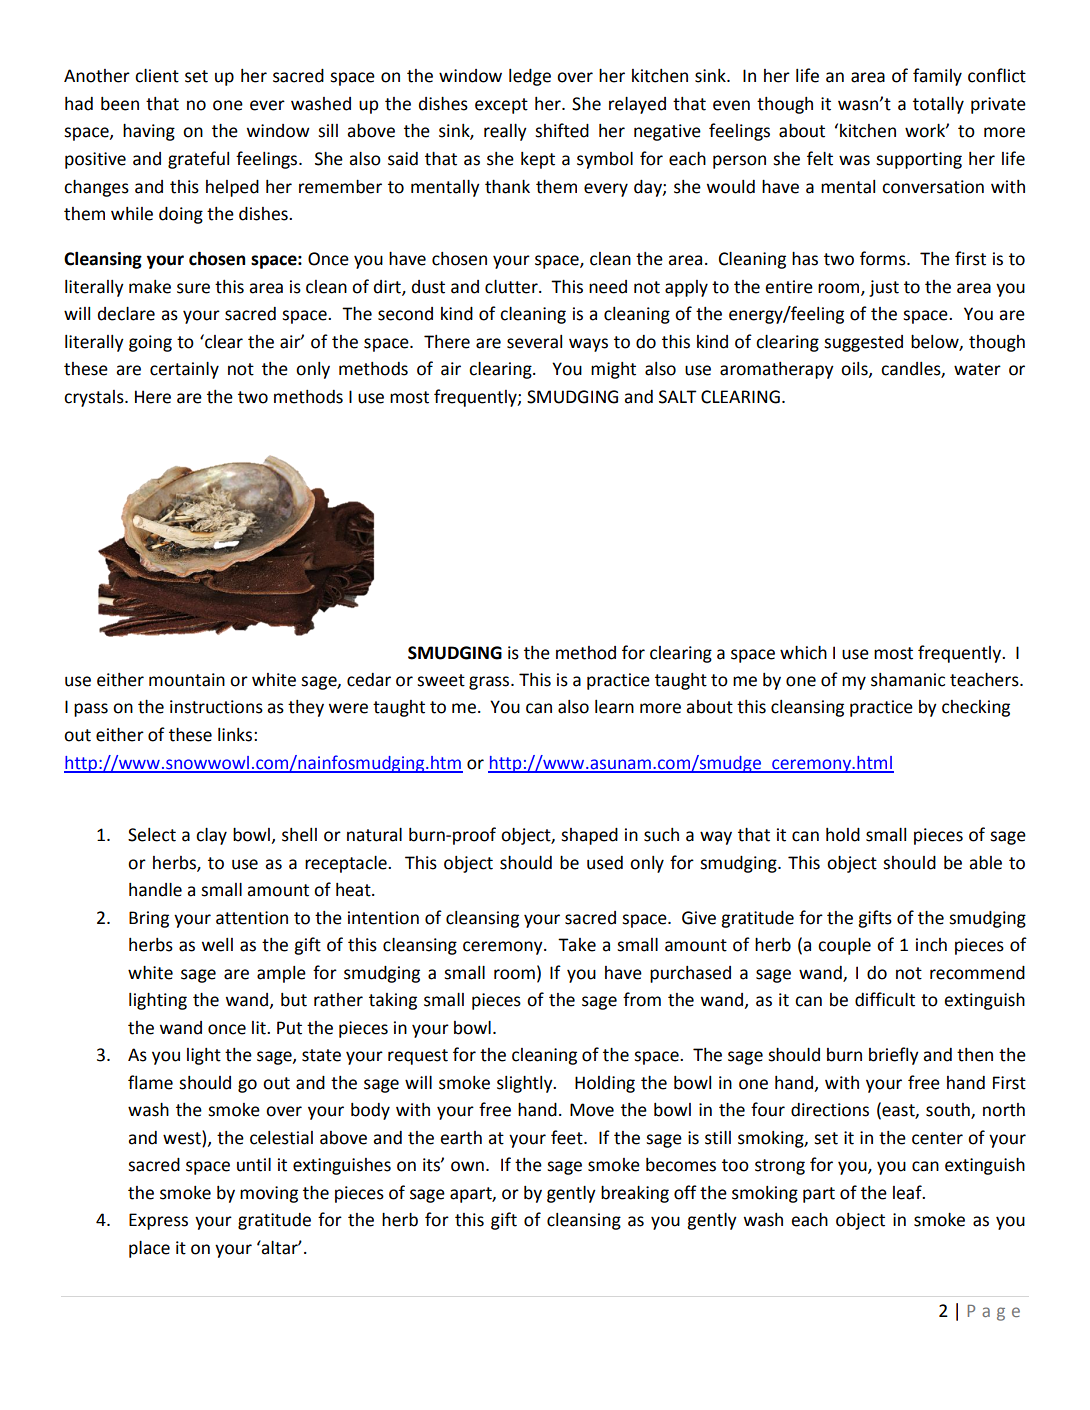 The image size is (1090, 1410). Describe the element at coordinates (613, 370) in the screenshot. I see `might` at that location.
